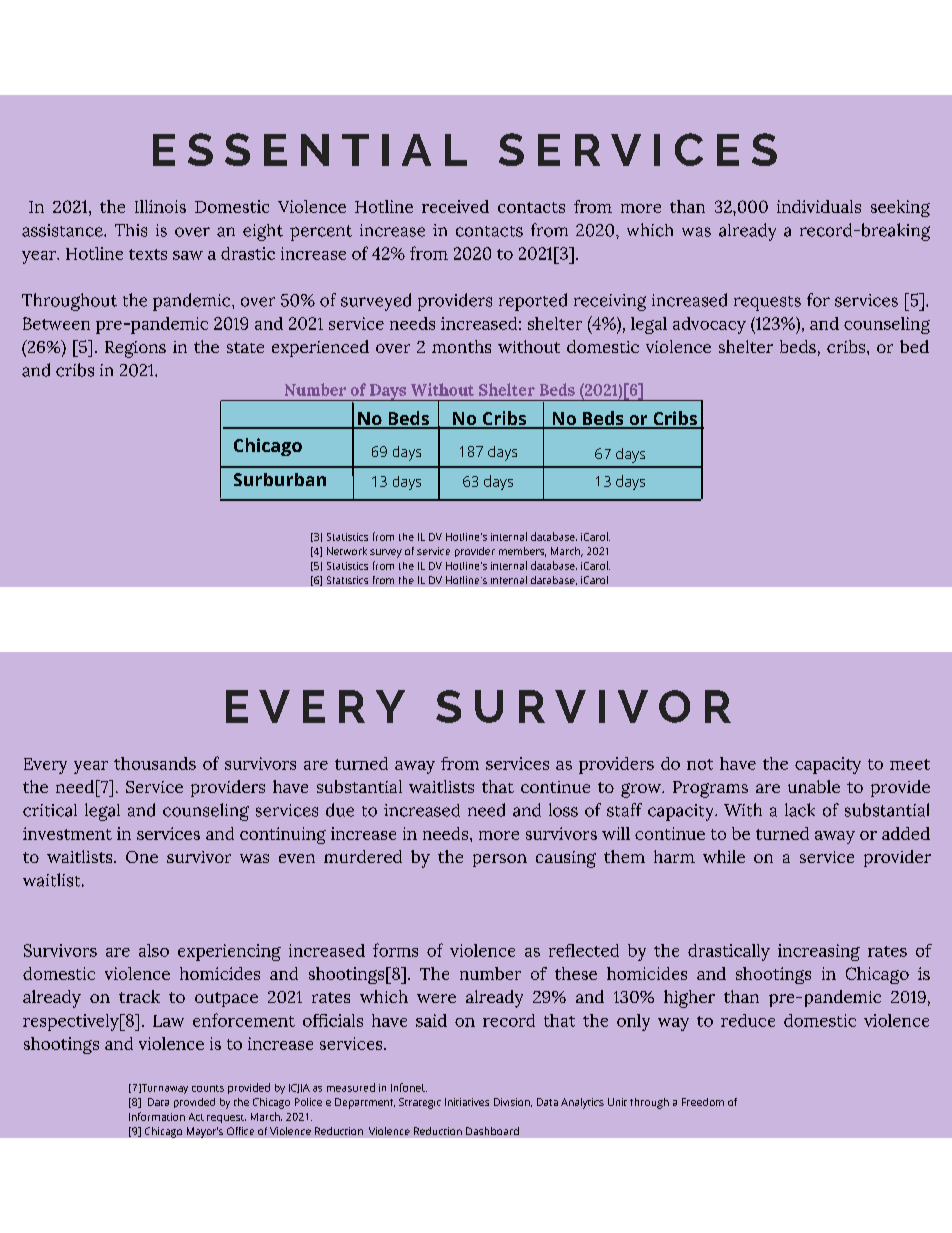  What do you see at coordinates (467, 1102) in the document?
I see `Initiatives` at bounding box center [467, 1102].
